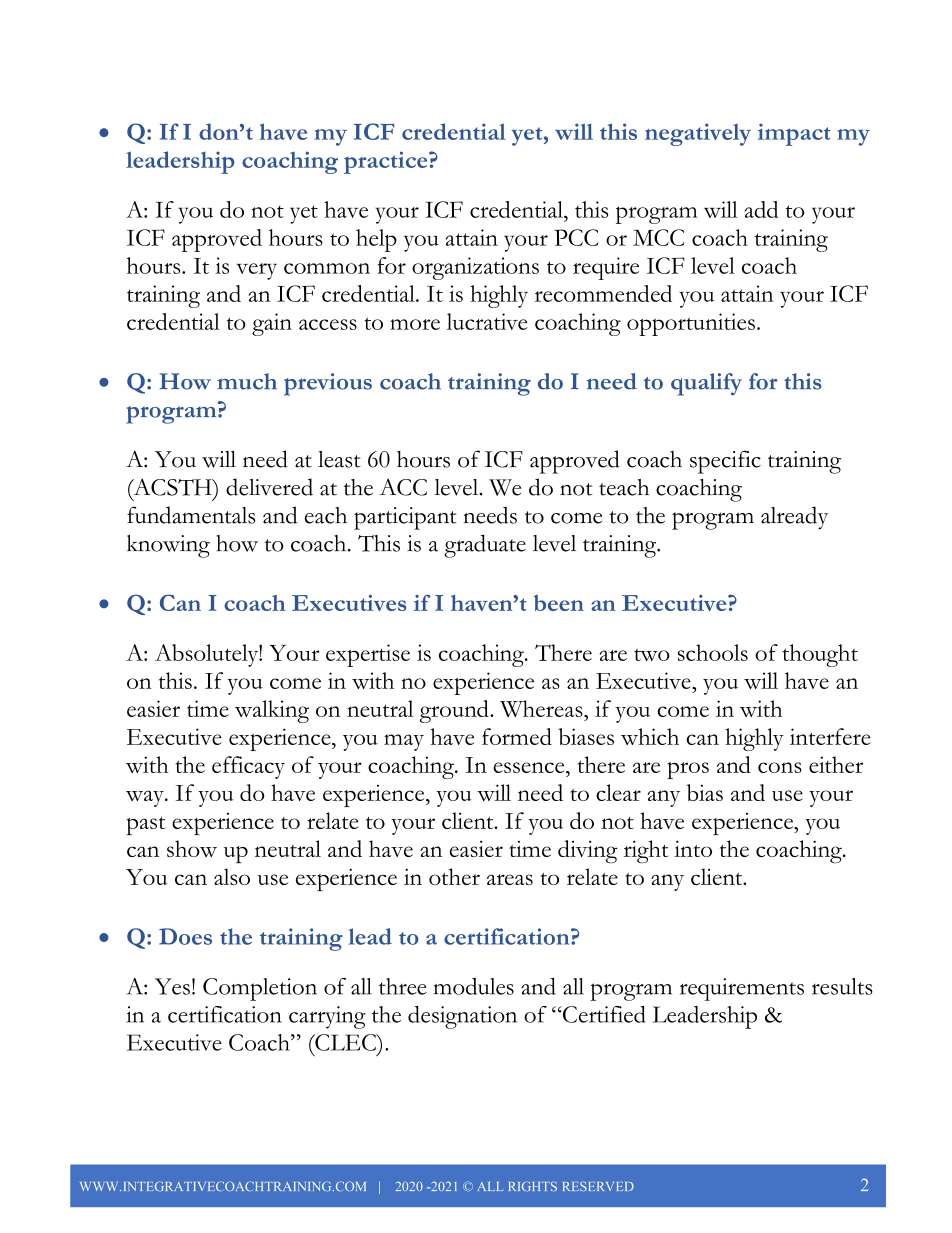  I want to click on practice, so click(387, 162).
